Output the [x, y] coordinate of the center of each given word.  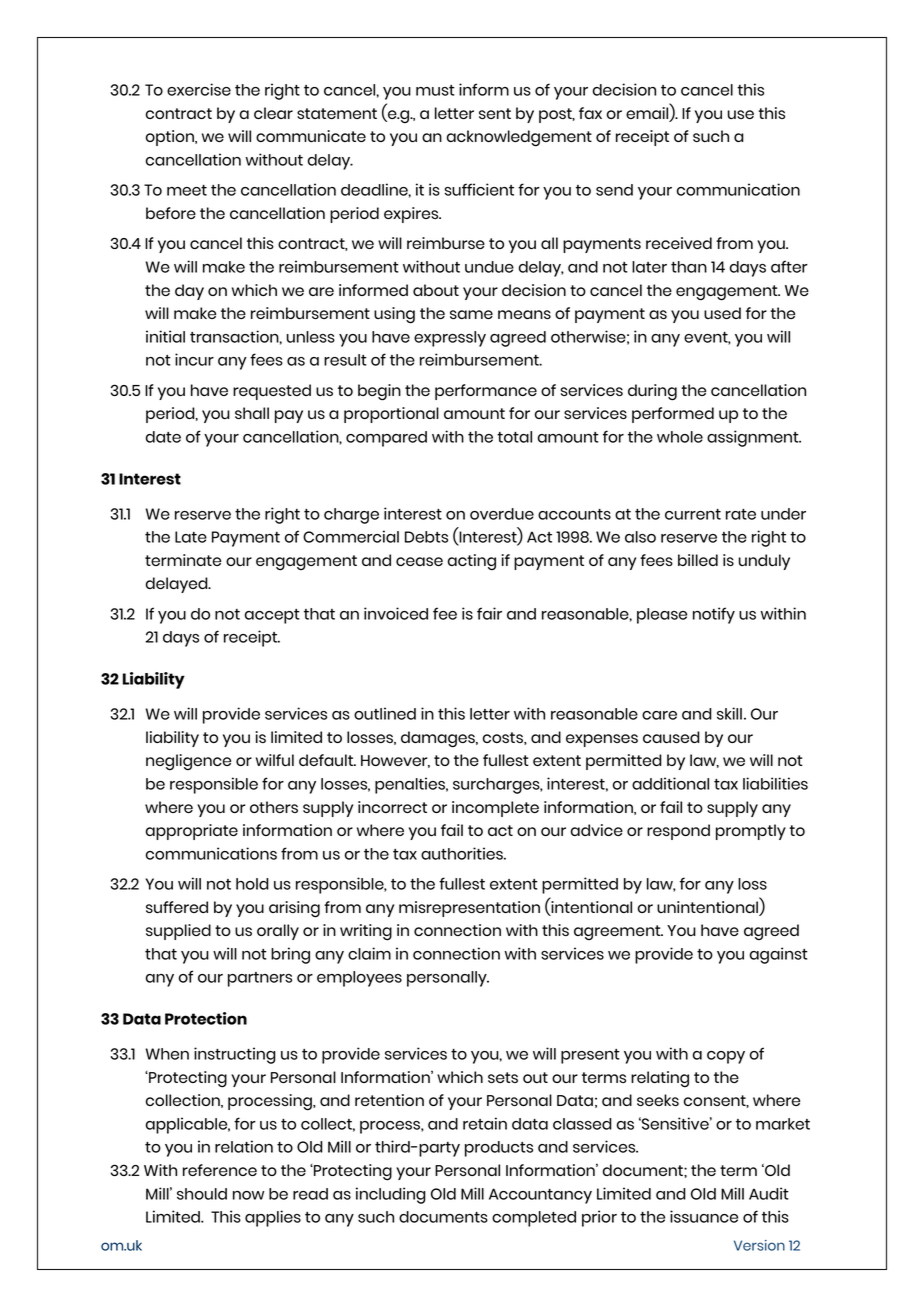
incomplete [495, 809]
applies [273, 1218]
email [648, 113]
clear [273, 113]
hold [252, 884]
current [693, 514]
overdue [502, 514]
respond [678, 832]
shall [252, 413]
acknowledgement [519, 138]
